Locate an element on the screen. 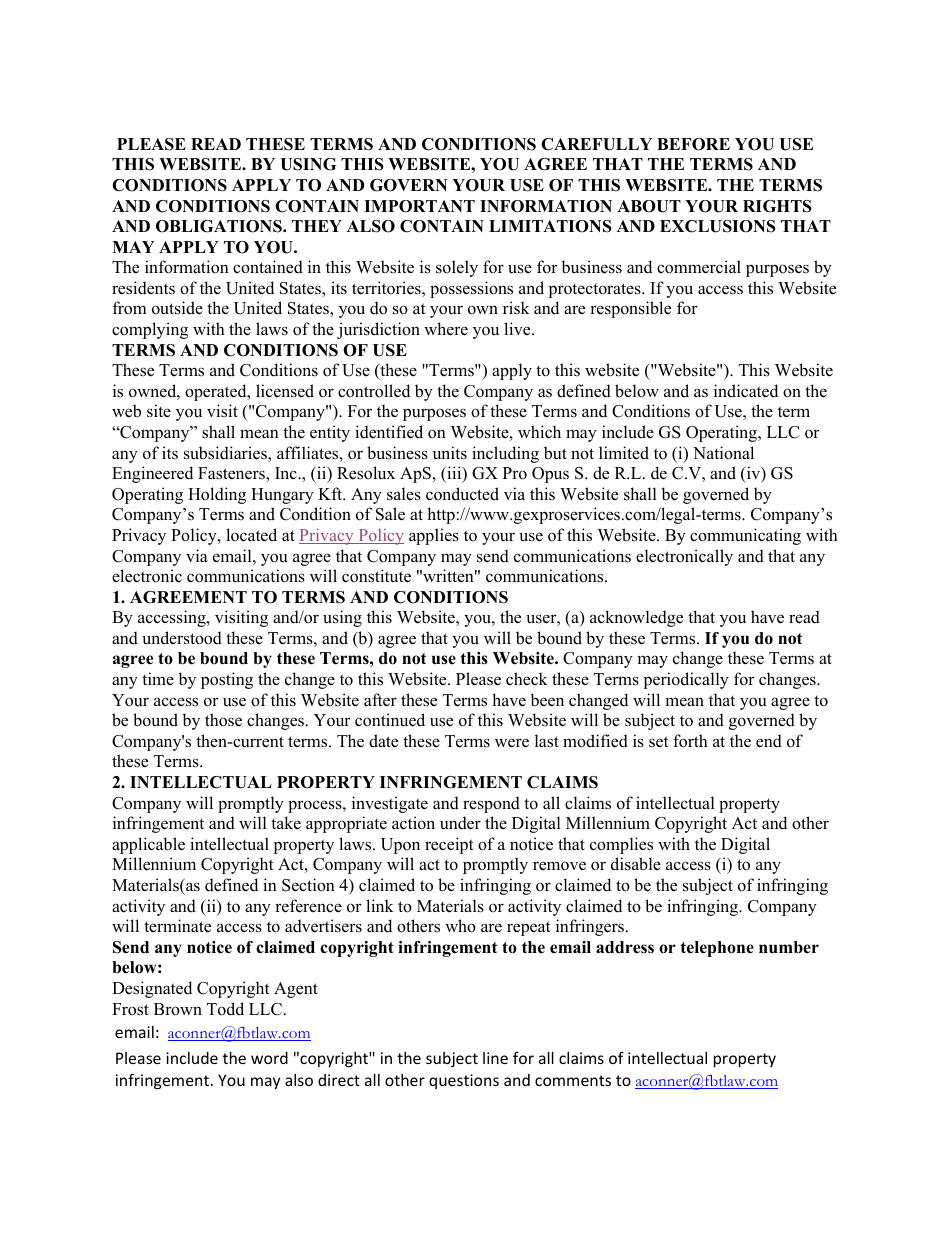 The height and width of the screenshot is (1233, 952). OBLIGATIONS is located at coordinates (220, 226).
